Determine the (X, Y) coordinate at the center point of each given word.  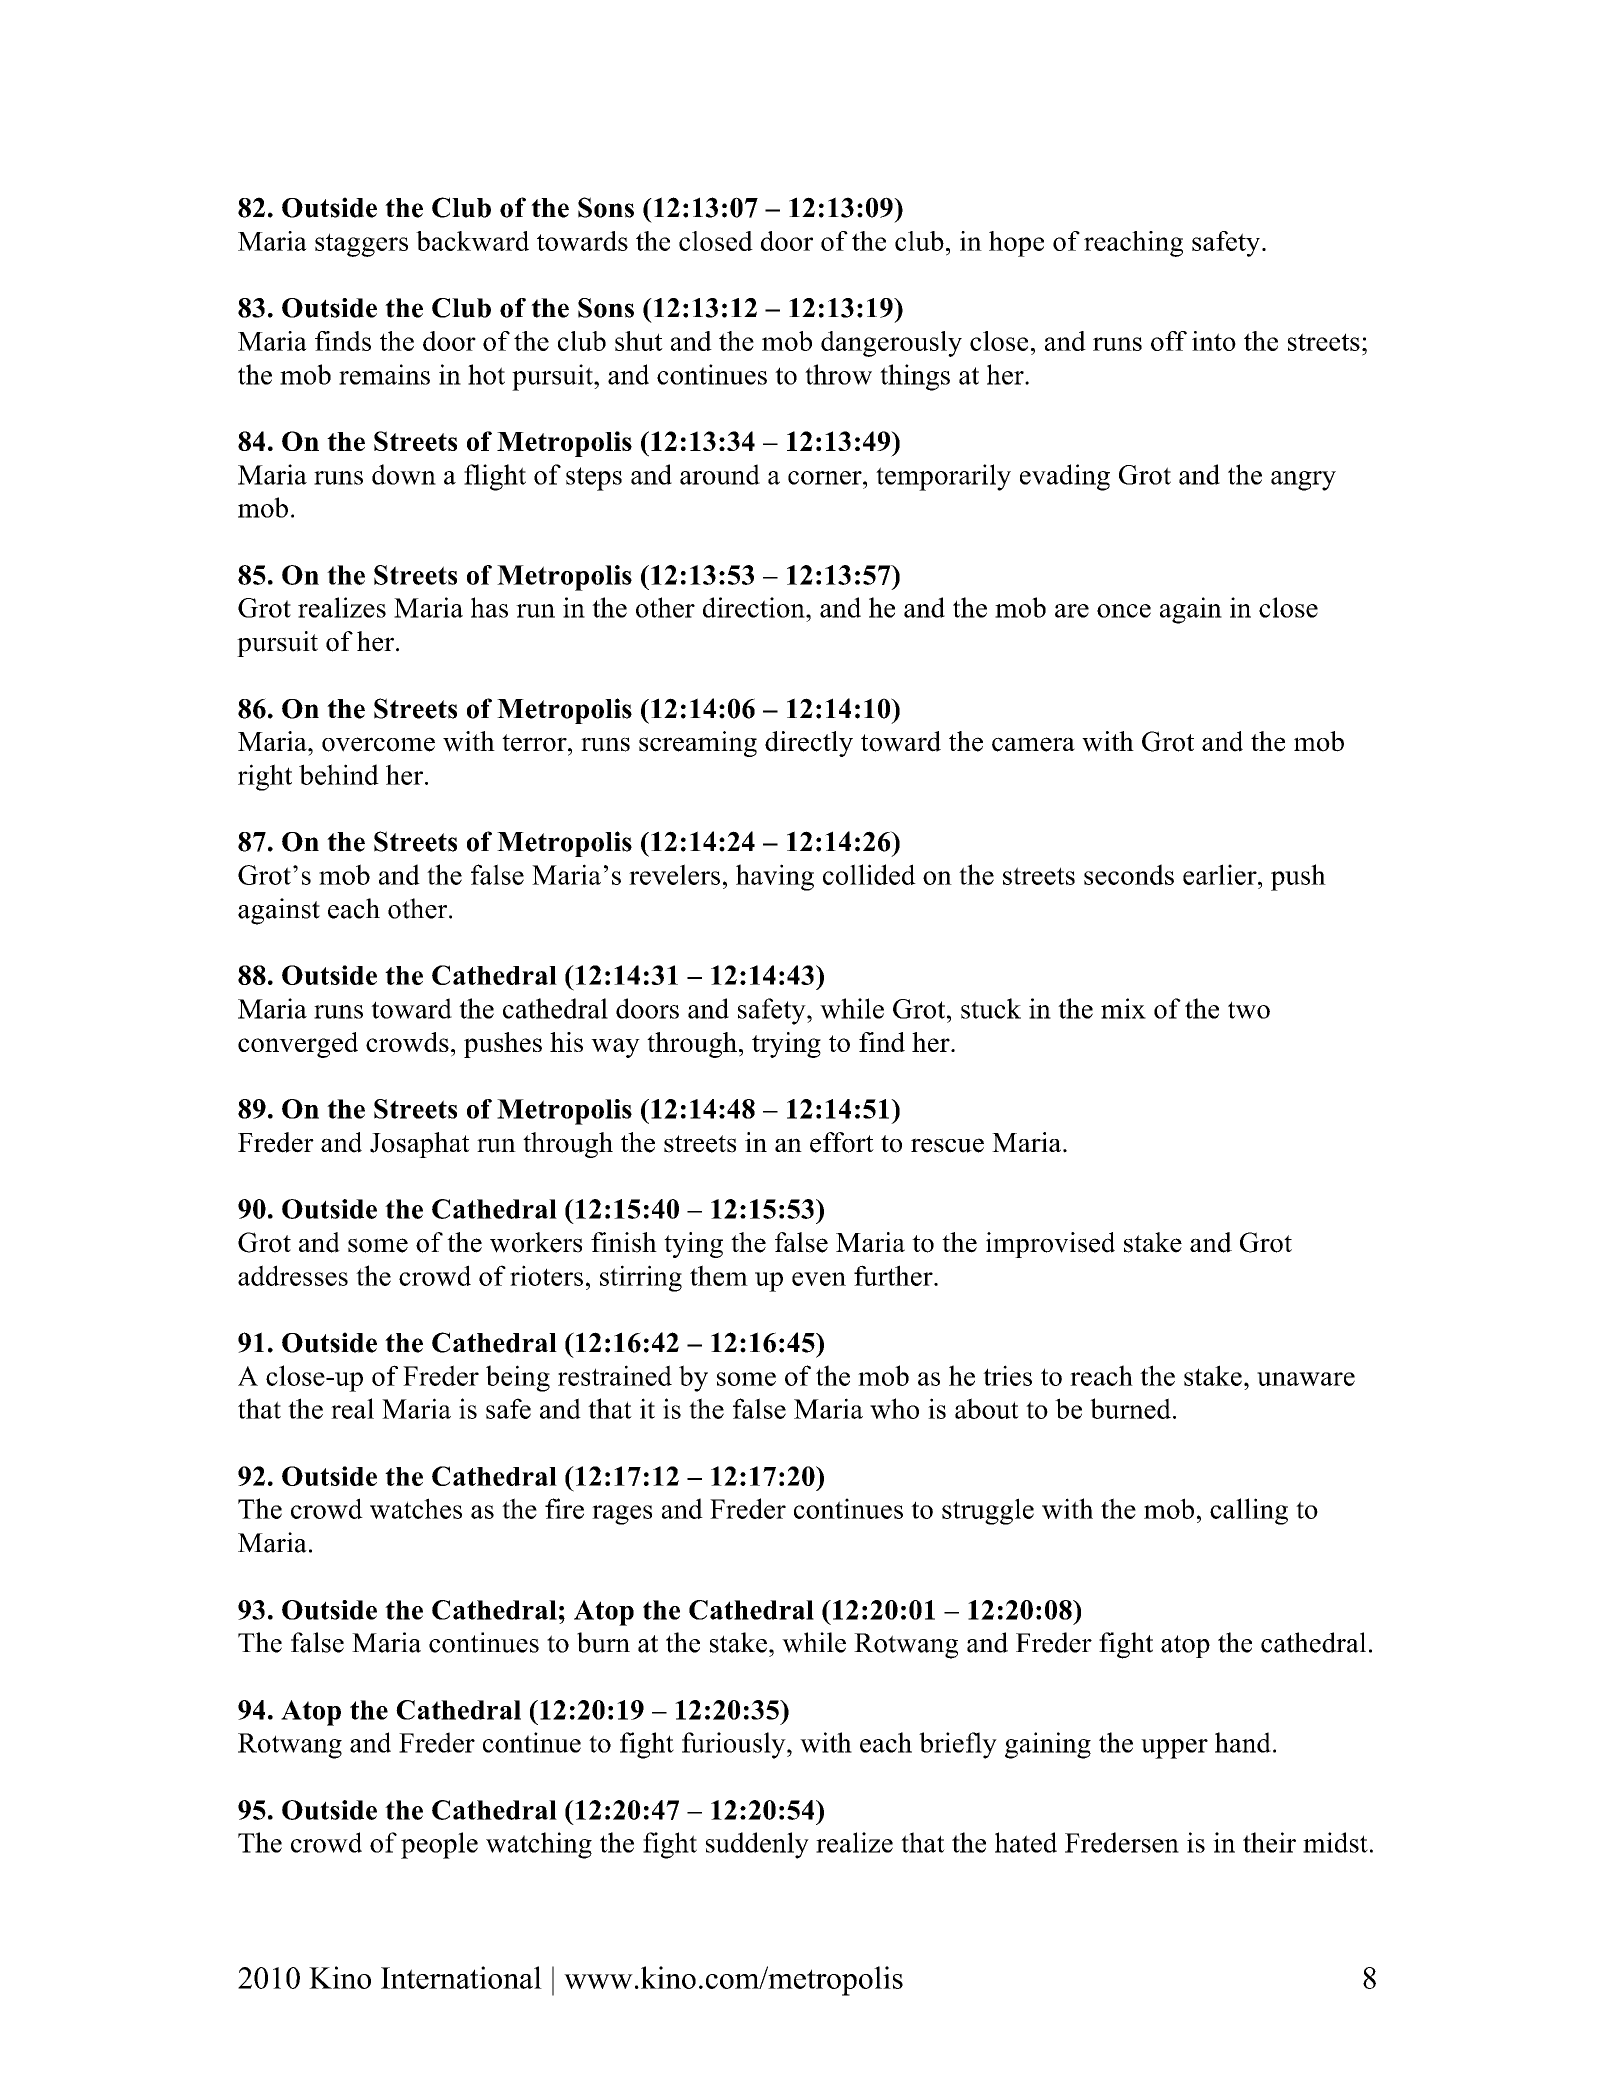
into (1214, 341)
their (1269, 1842)
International (461, 1977)
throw (838, 374)
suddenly (757, 1845)
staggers (361, 245)
